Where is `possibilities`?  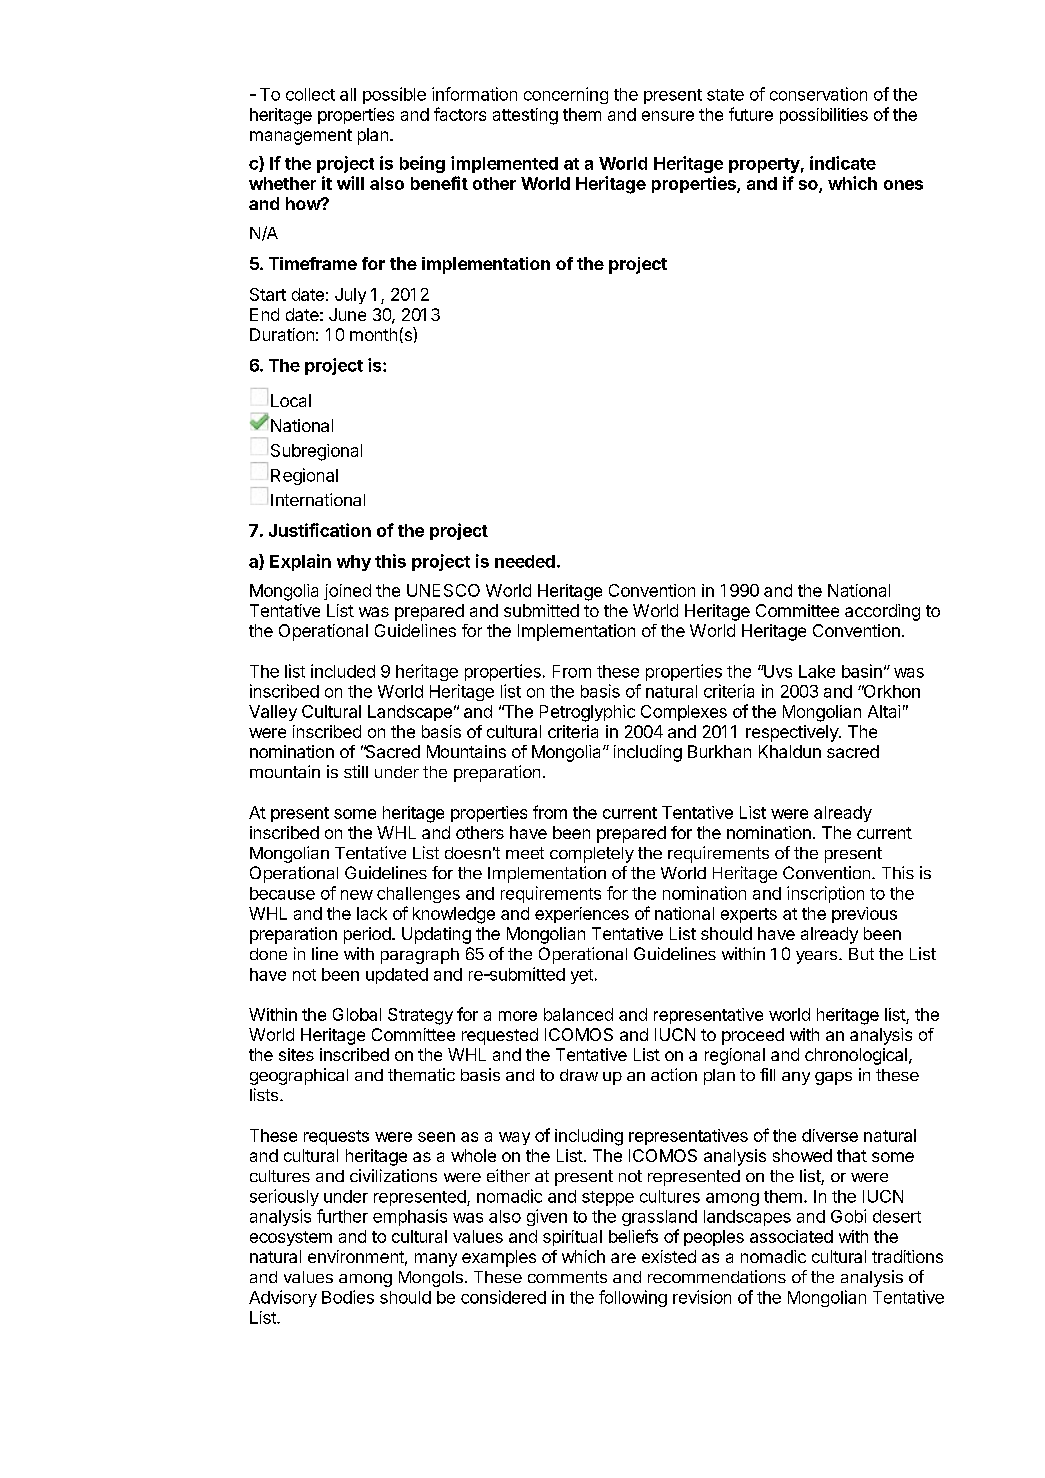
possibilities is located at coordinates (824, 116).
